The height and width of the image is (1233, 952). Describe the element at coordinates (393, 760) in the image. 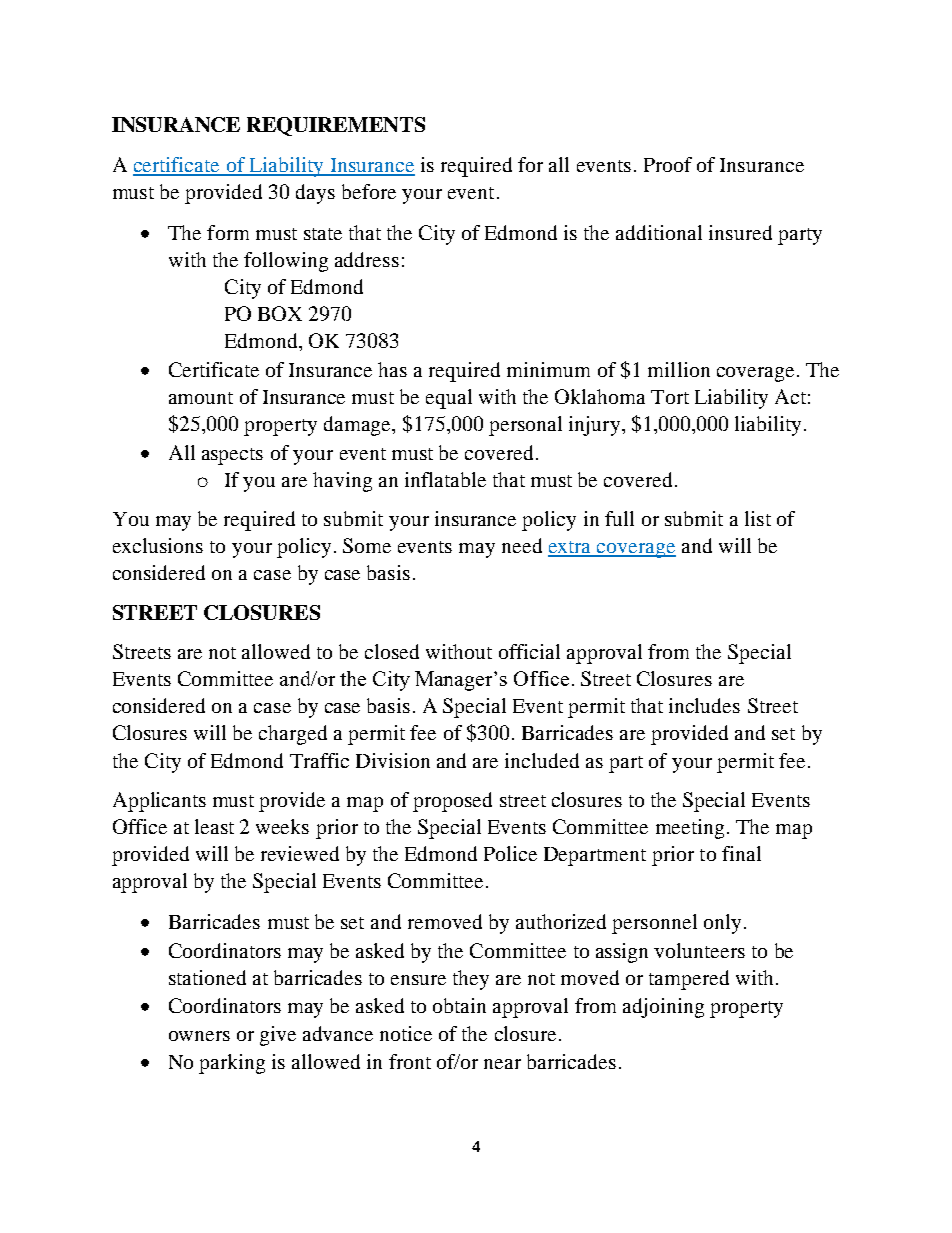

I see `Division` at that location.
